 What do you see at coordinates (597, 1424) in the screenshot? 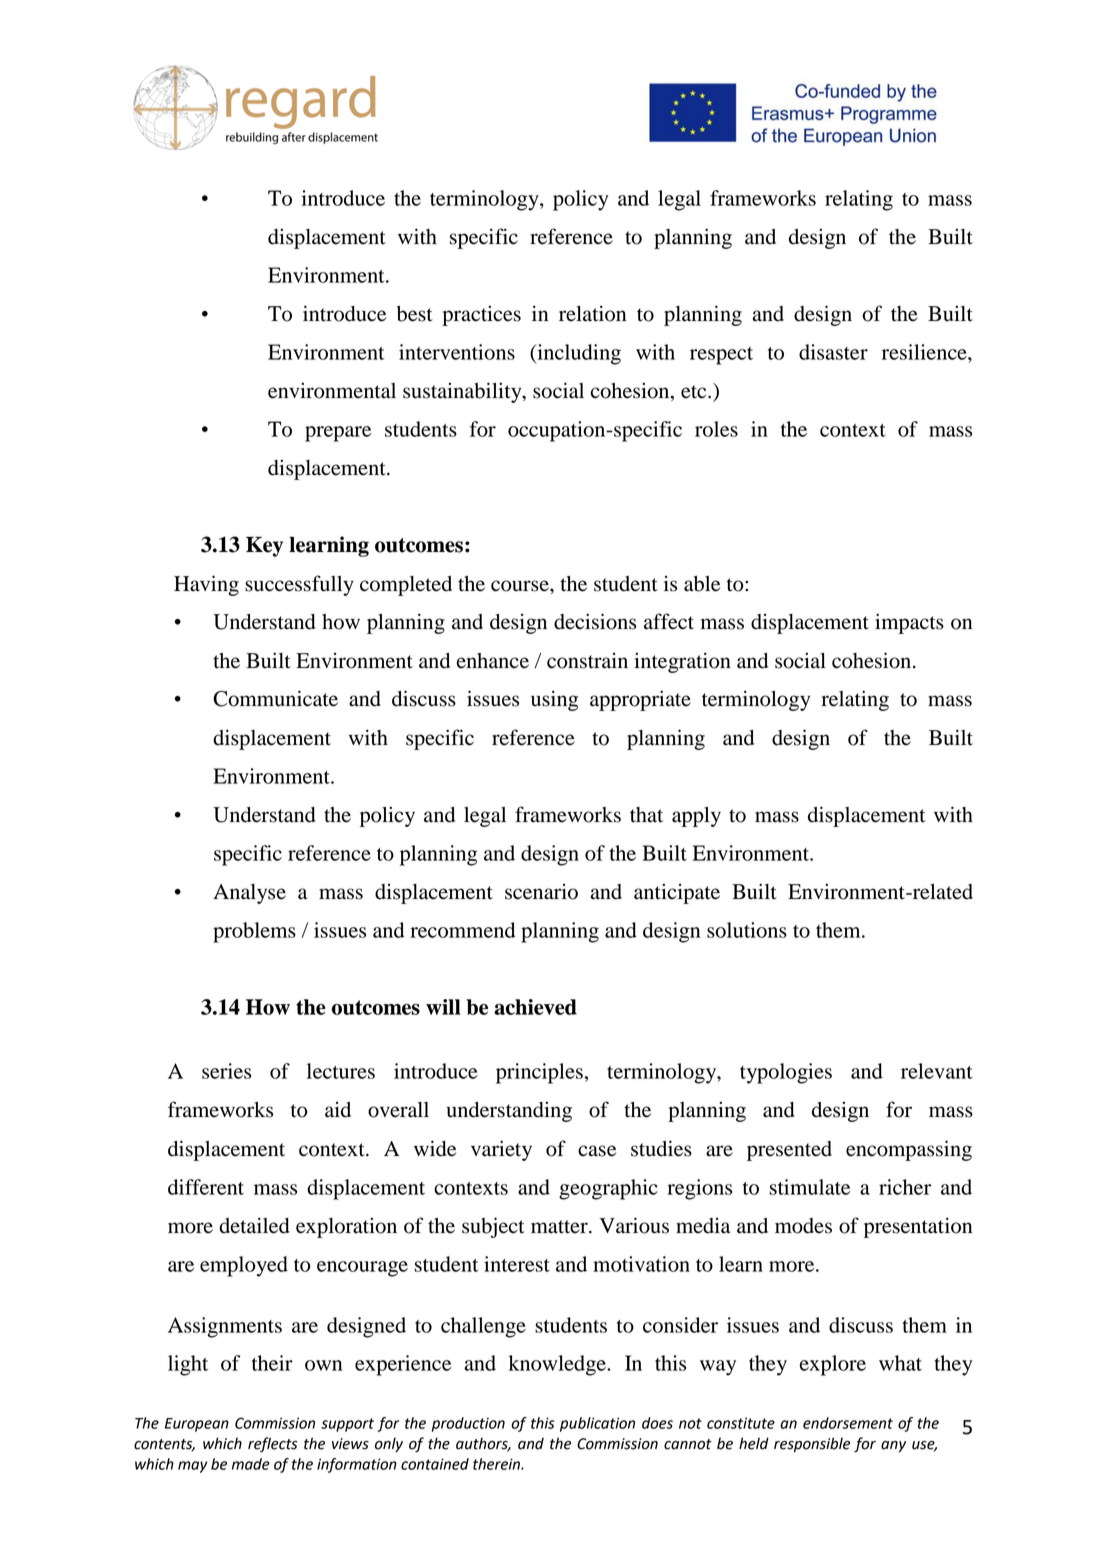
I see `publication` at bounding box center [597, 1424].
